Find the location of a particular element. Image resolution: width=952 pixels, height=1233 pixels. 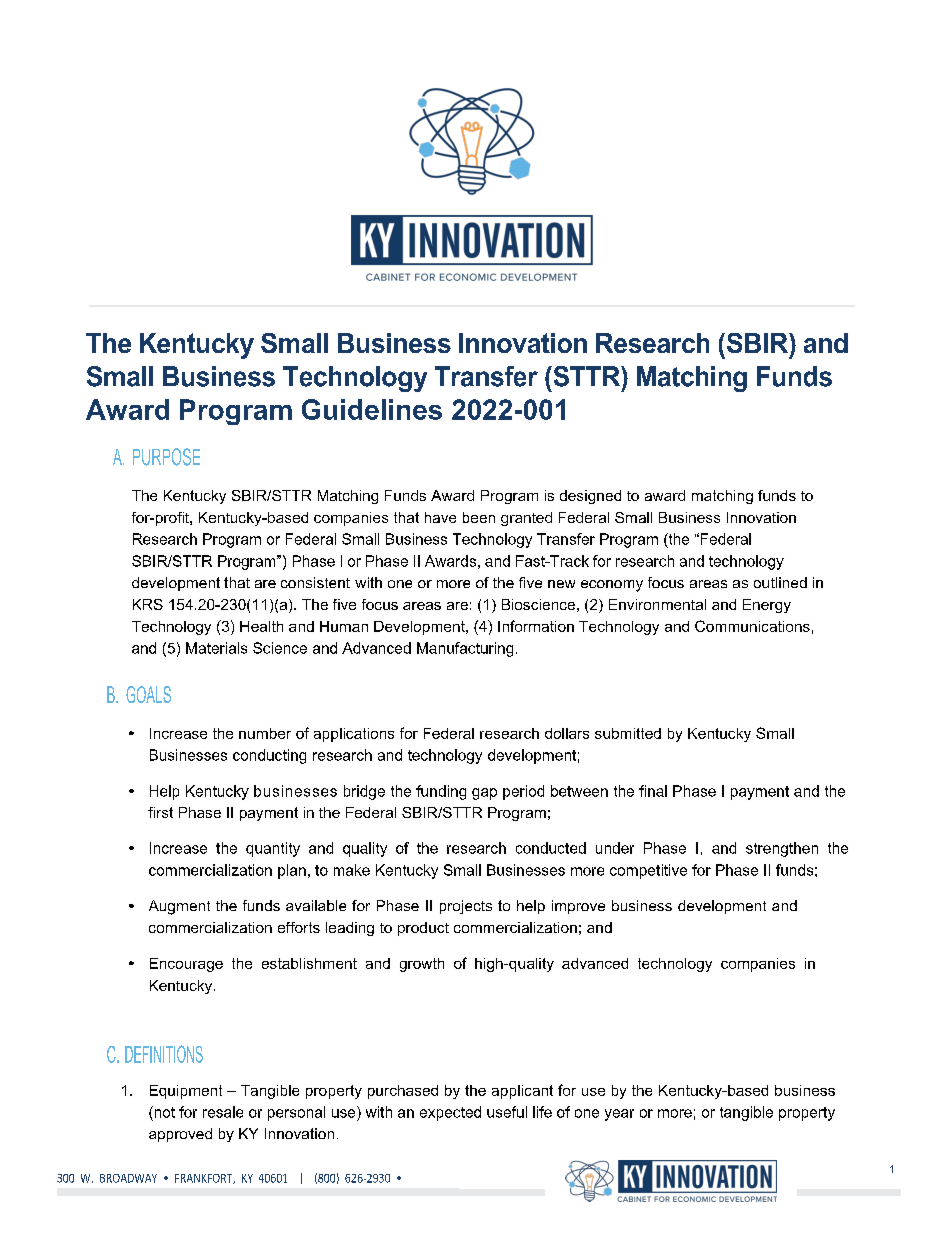

Manufacturing is located at coordinates (465, 649).
